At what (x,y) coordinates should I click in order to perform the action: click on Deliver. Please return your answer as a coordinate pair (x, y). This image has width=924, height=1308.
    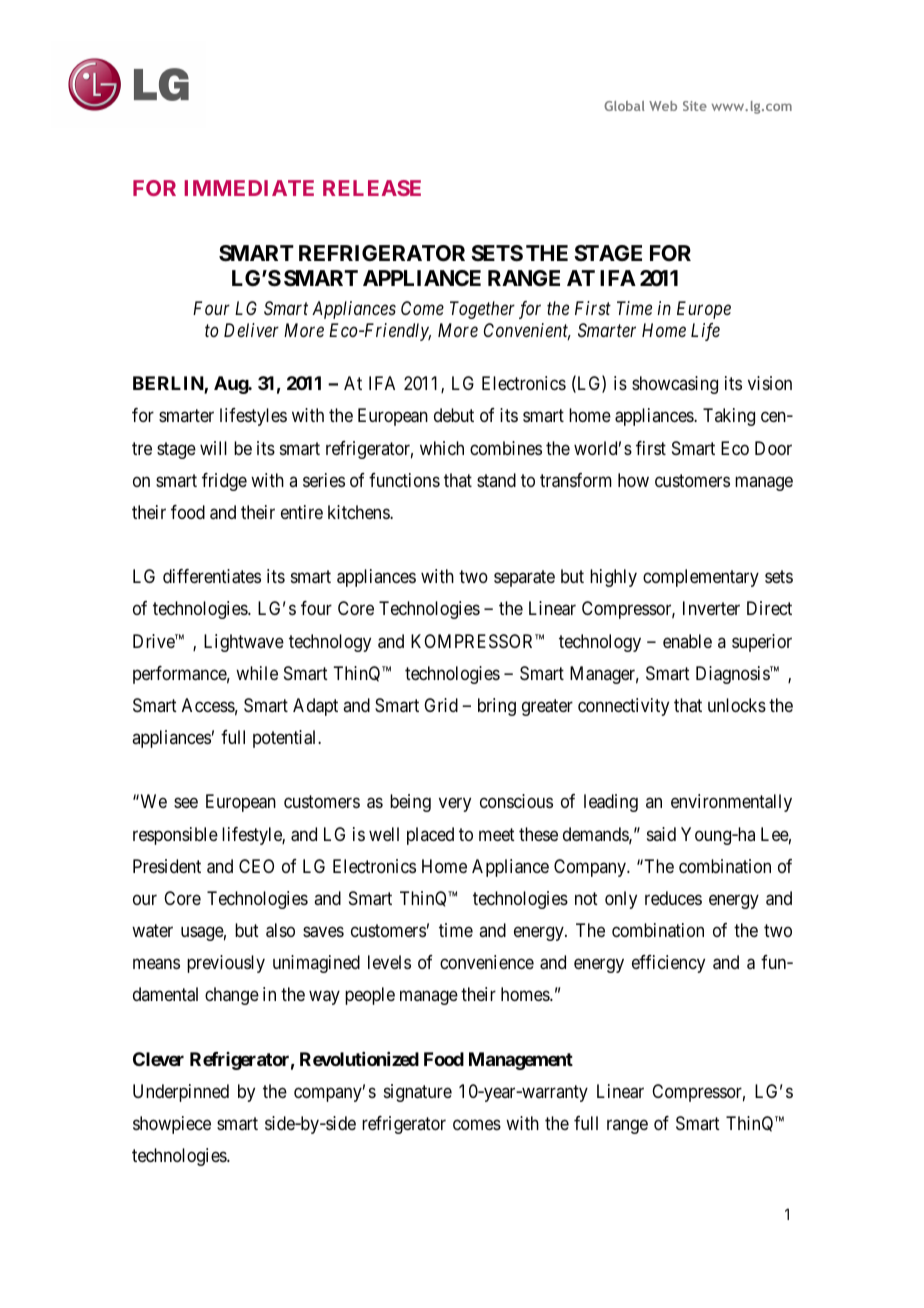
    Looking at the image, I should click on (251, 330).
